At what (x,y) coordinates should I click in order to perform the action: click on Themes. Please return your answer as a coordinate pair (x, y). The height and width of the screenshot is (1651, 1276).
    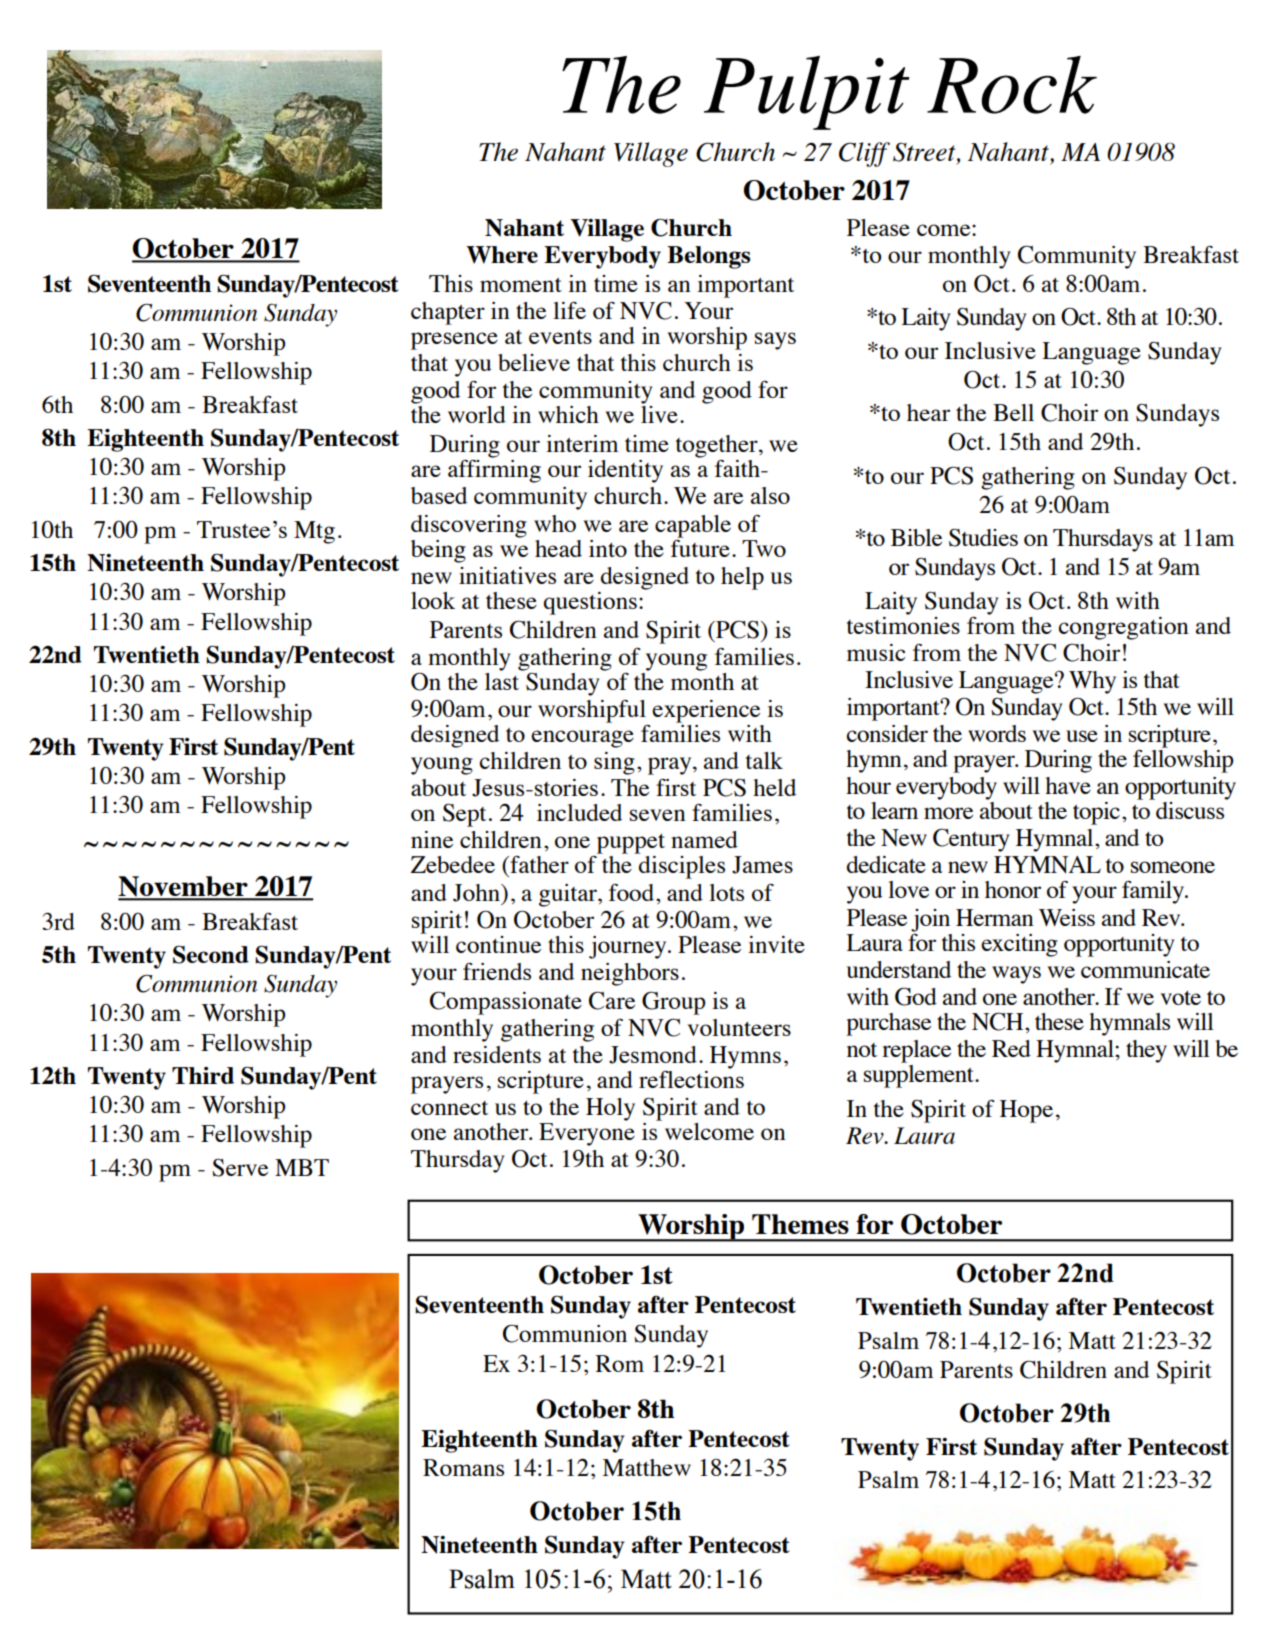
    Looking at the image, I should click on (800, 1224).
